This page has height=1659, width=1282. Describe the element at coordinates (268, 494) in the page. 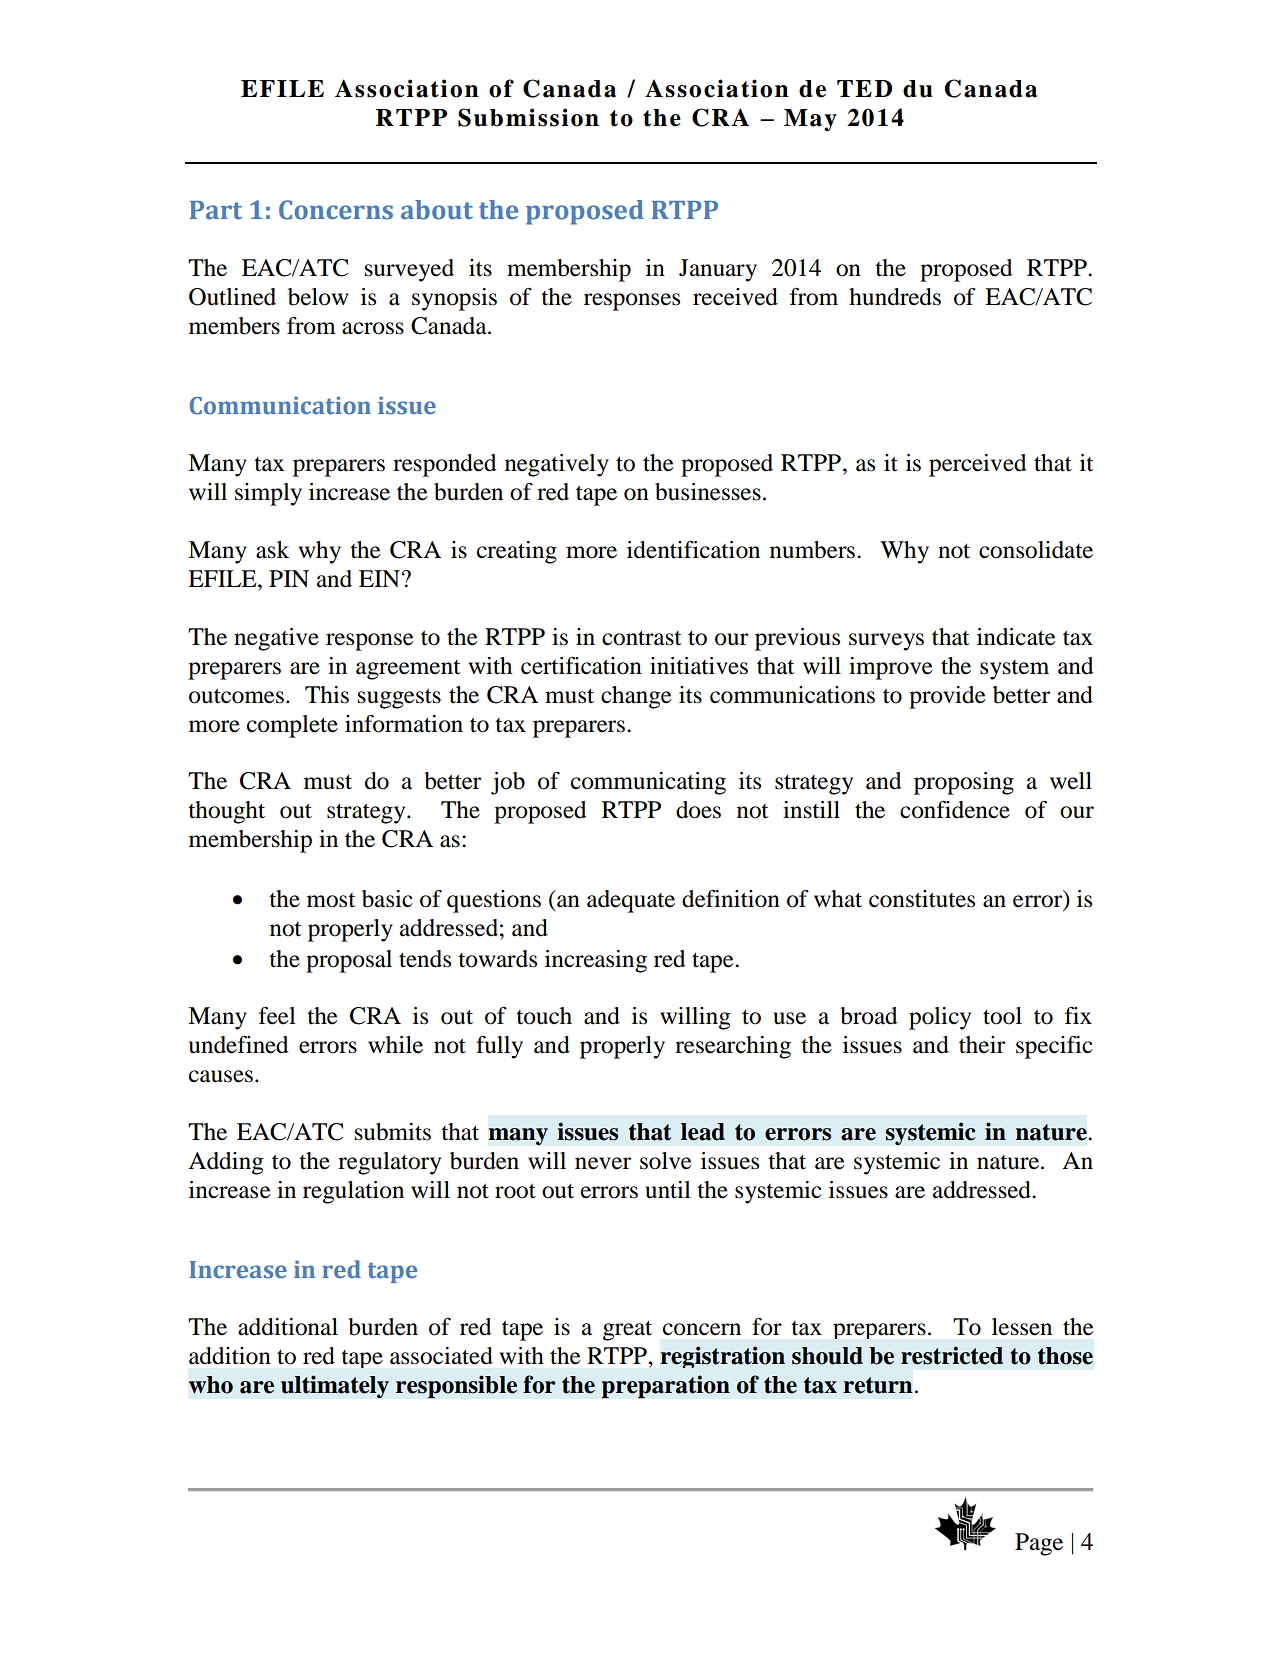

I see `simply` at that location.
